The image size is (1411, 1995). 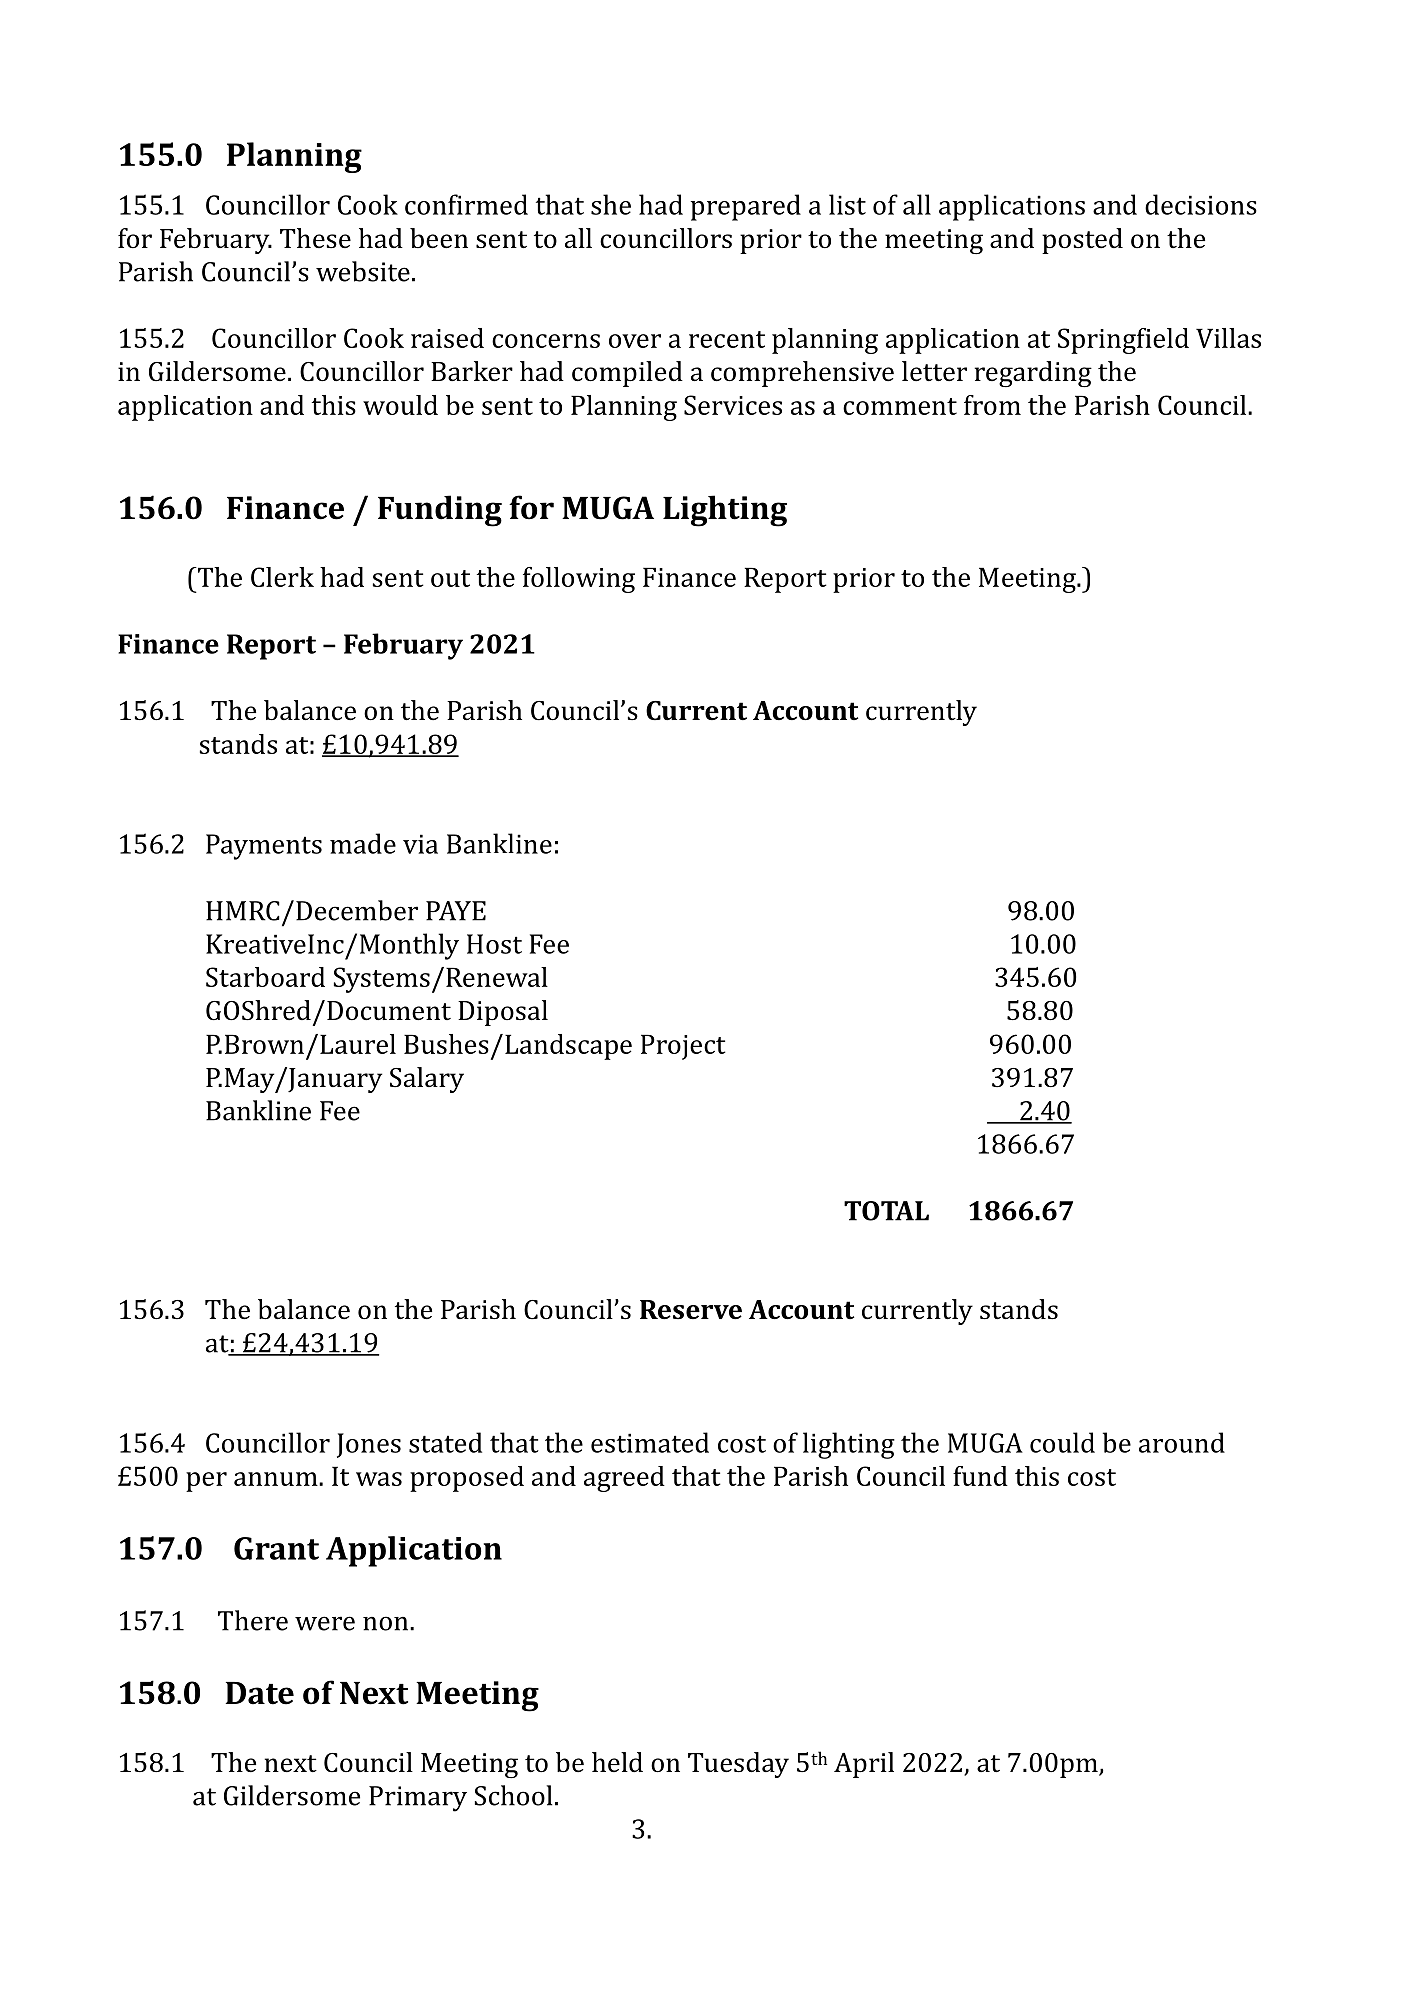 What do you see at coordinates (886, 1211) in the image?
I see `TOTAL` at bounding box center [886, 1211].
